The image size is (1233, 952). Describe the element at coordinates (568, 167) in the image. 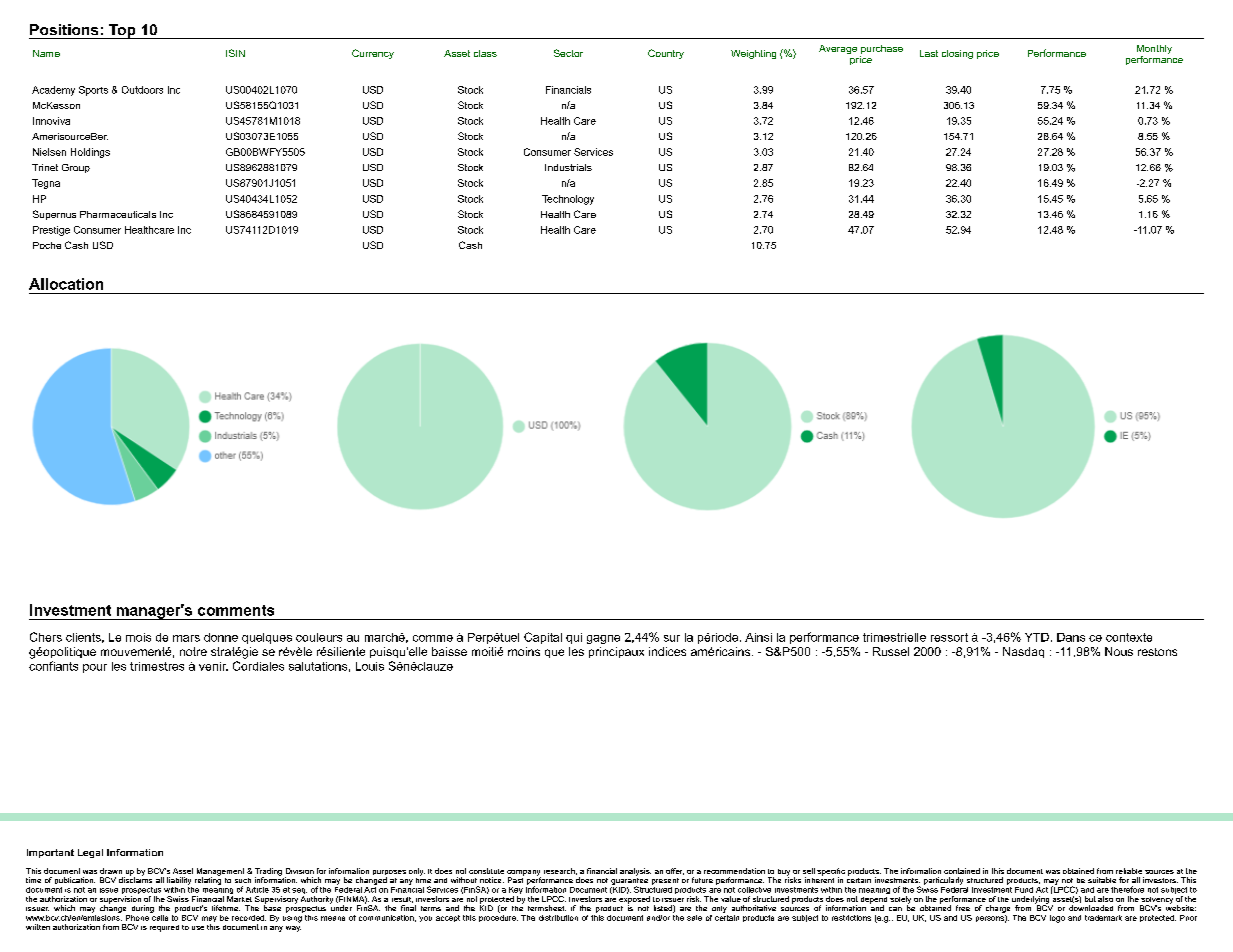

I see `Industrials` at that location.
